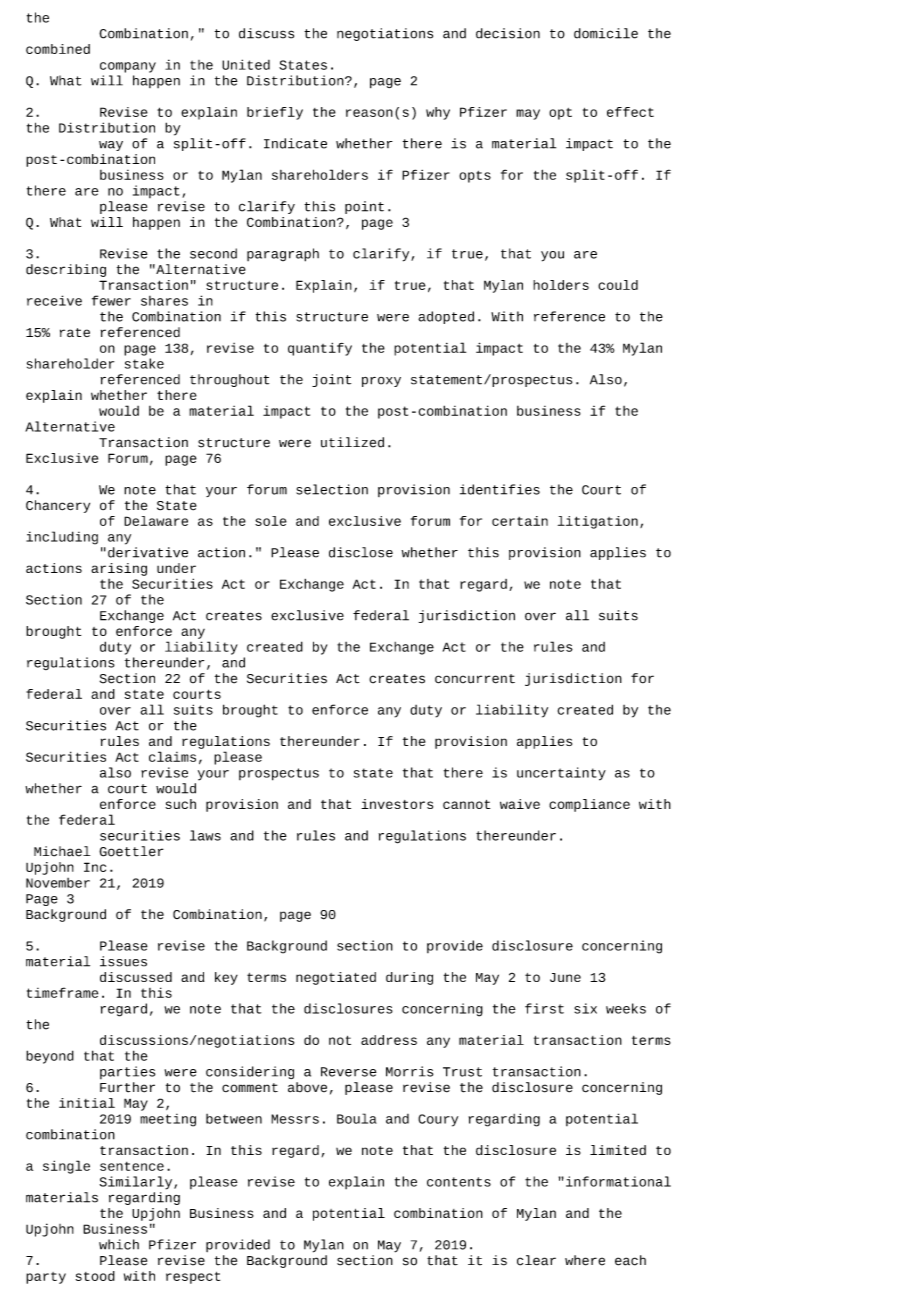  I want to click on Messrs, so click(295, 1119).
